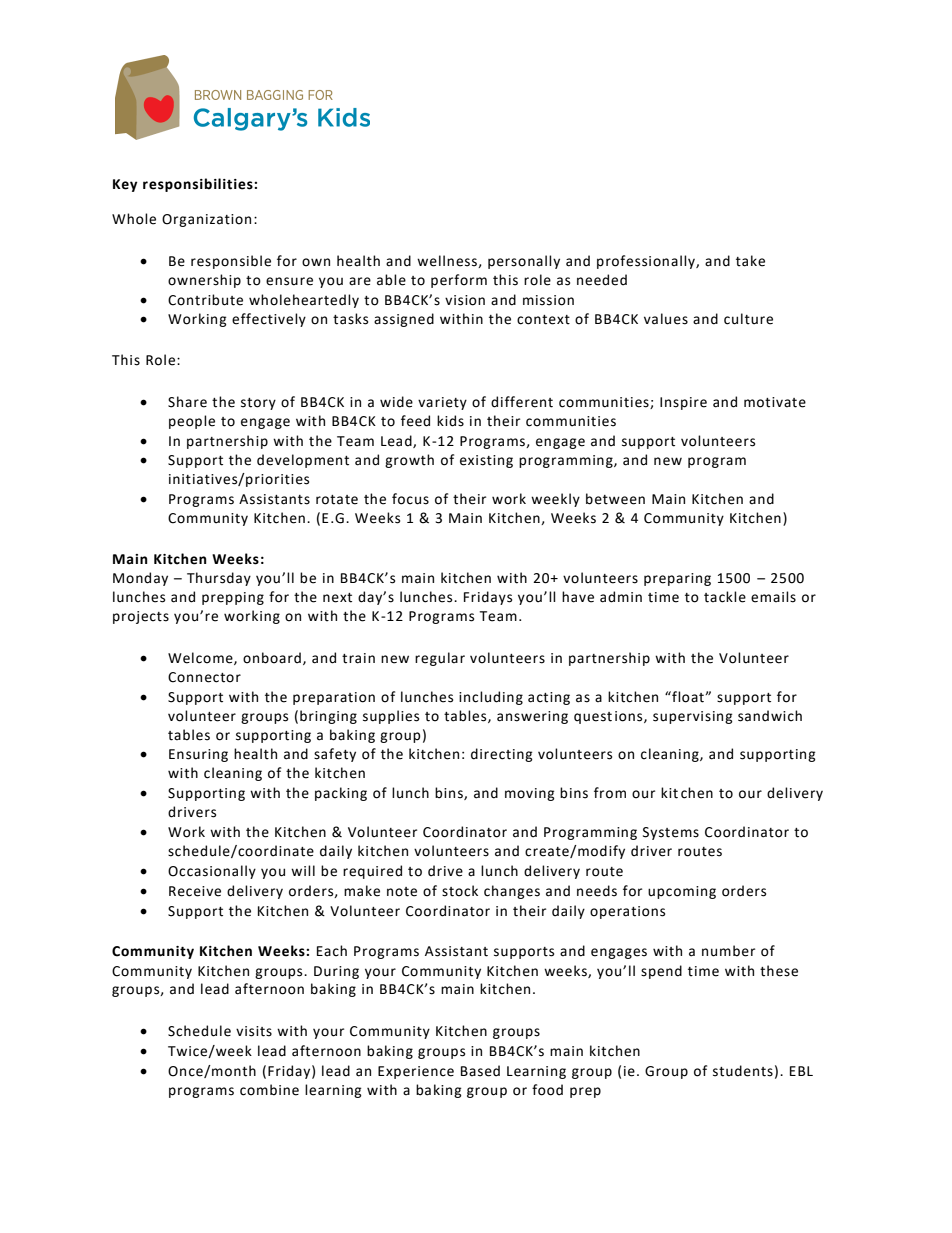 Image resolution: width=952 pixels, height=1233 pixels. I want to click on tackle, so click(725, 597).
